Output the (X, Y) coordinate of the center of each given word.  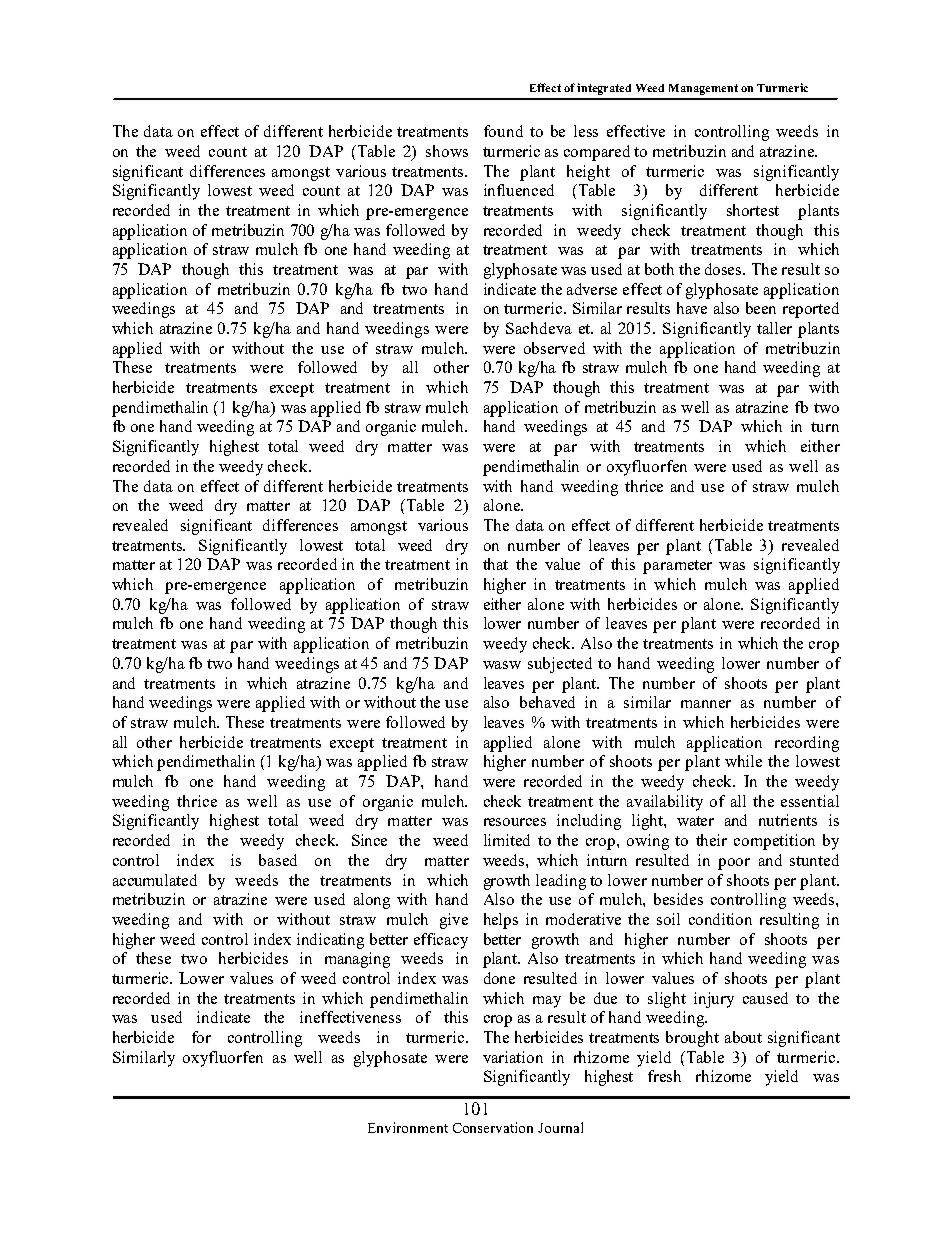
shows (447, 151)
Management (703, 89)
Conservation (493, 1127)
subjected (560, 665)
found (503, 131)
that (495, 564)
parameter (677, 567)
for (201, 1037)
